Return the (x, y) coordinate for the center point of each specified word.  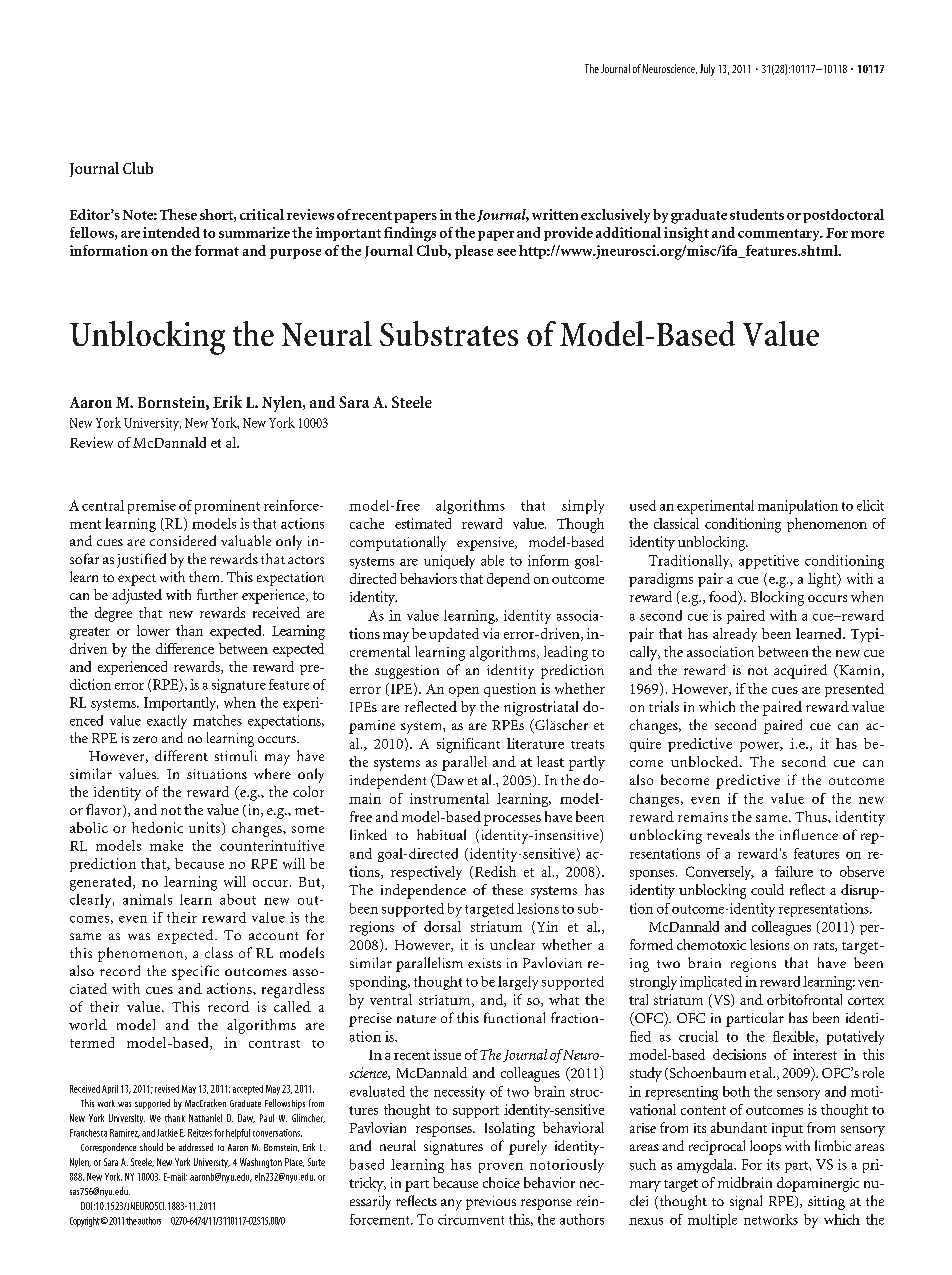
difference (185, 648)
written (555, 214)
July (707, 70)
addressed (196, 1147)
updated (454, 635)
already (735, 635)
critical (262, 214)
